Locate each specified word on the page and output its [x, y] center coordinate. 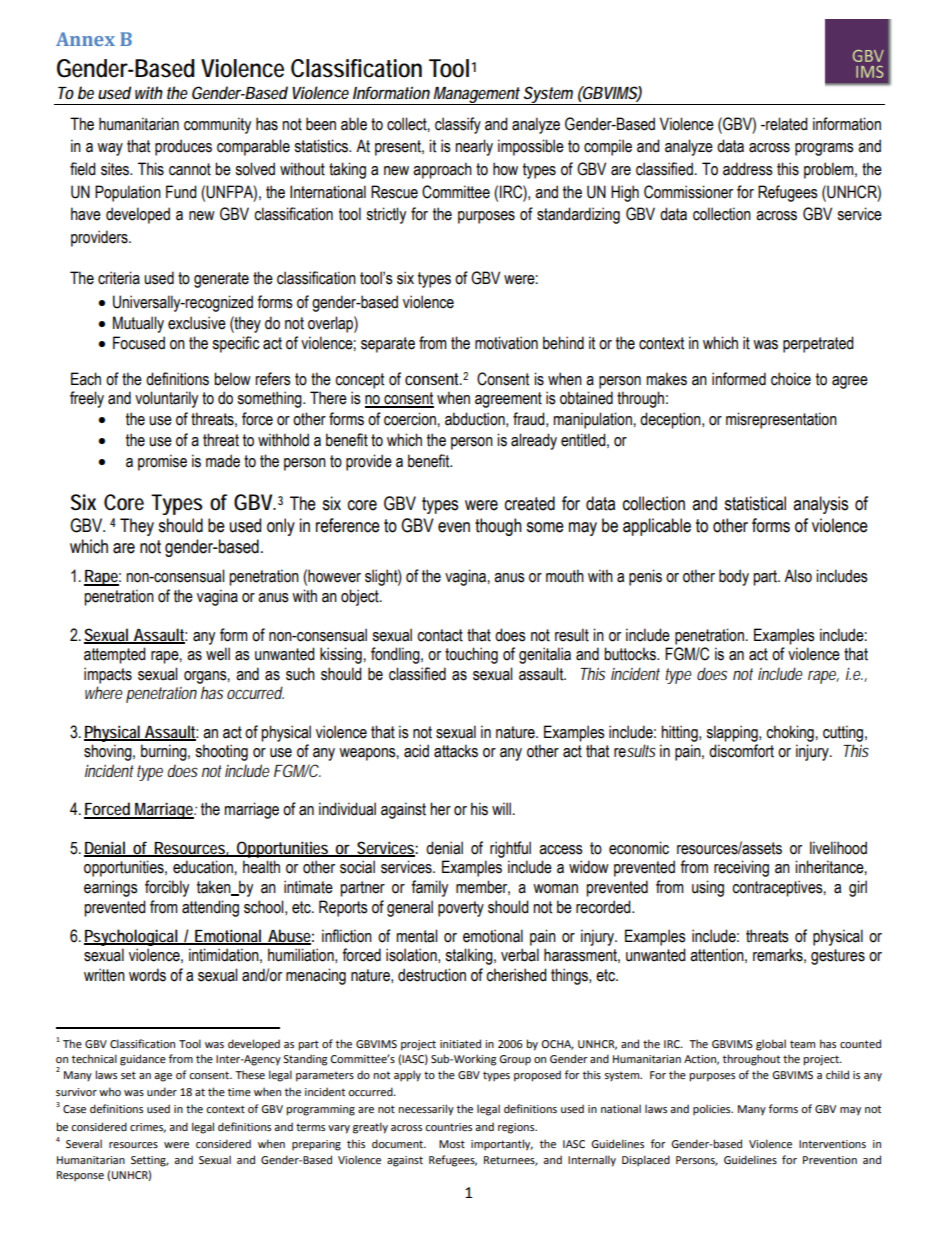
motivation [506, 343]
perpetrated [818, 344]
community [217, 125]
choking [790, 733]
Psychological [131, 937]
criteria [119, 278]
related [786, 124]
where [104, 692]
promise [162, 462]
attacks [456, 751]
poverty [461, 909]
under [162, 1091]
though [498, 527]
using [708, 888]
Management [477, 96]
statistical [755, 503]
